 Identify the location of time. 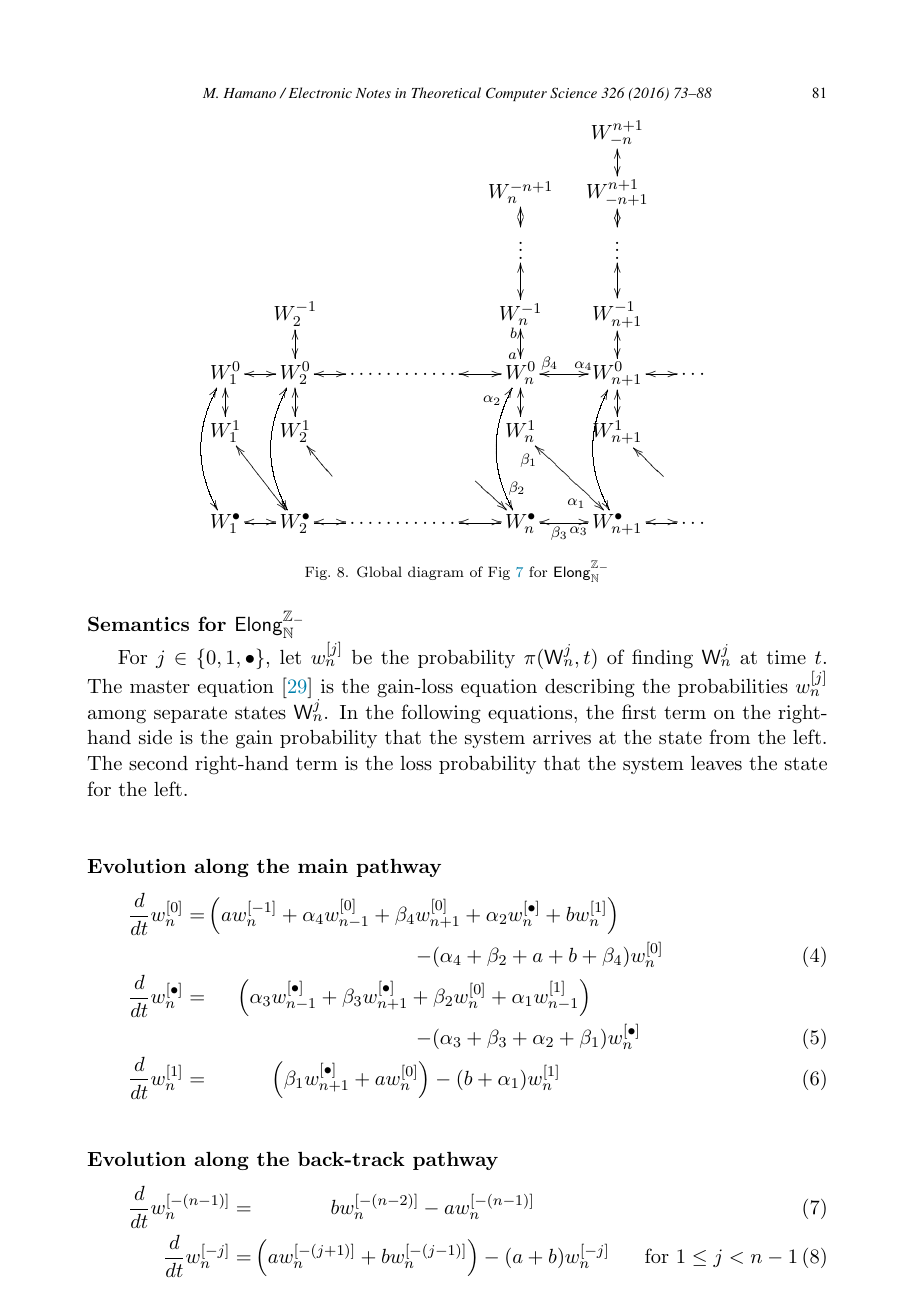
(786, 657).
